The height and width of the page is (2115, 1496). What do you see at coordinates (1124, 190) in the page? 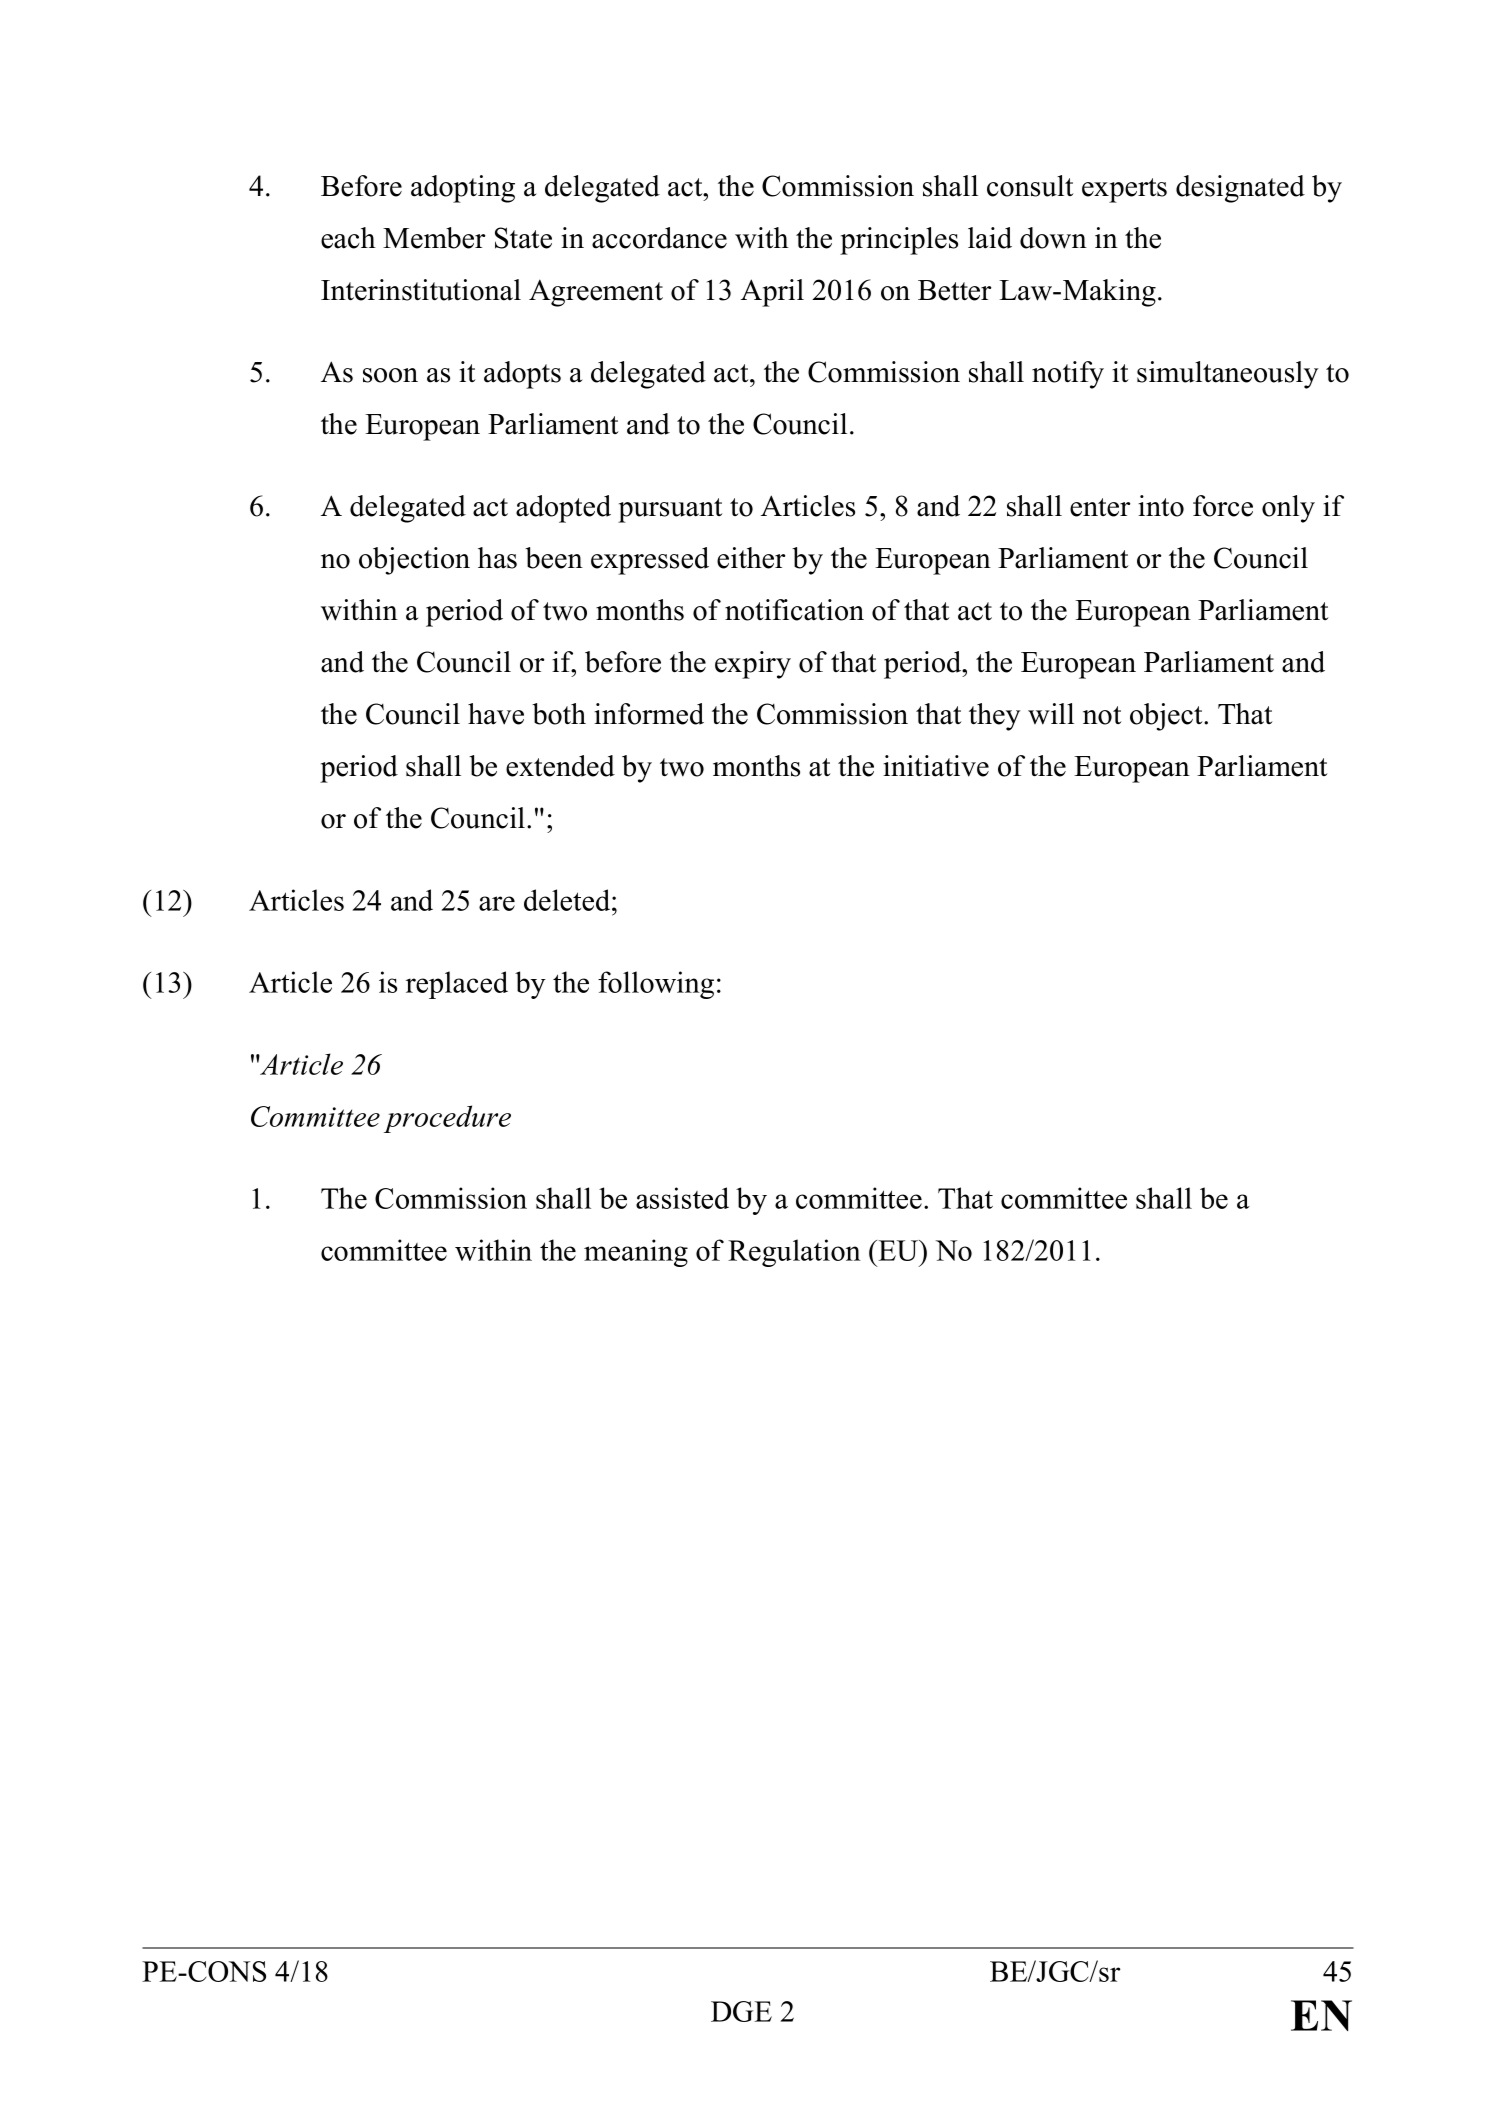
I see `experts` at bounding box center [1124, 190].
